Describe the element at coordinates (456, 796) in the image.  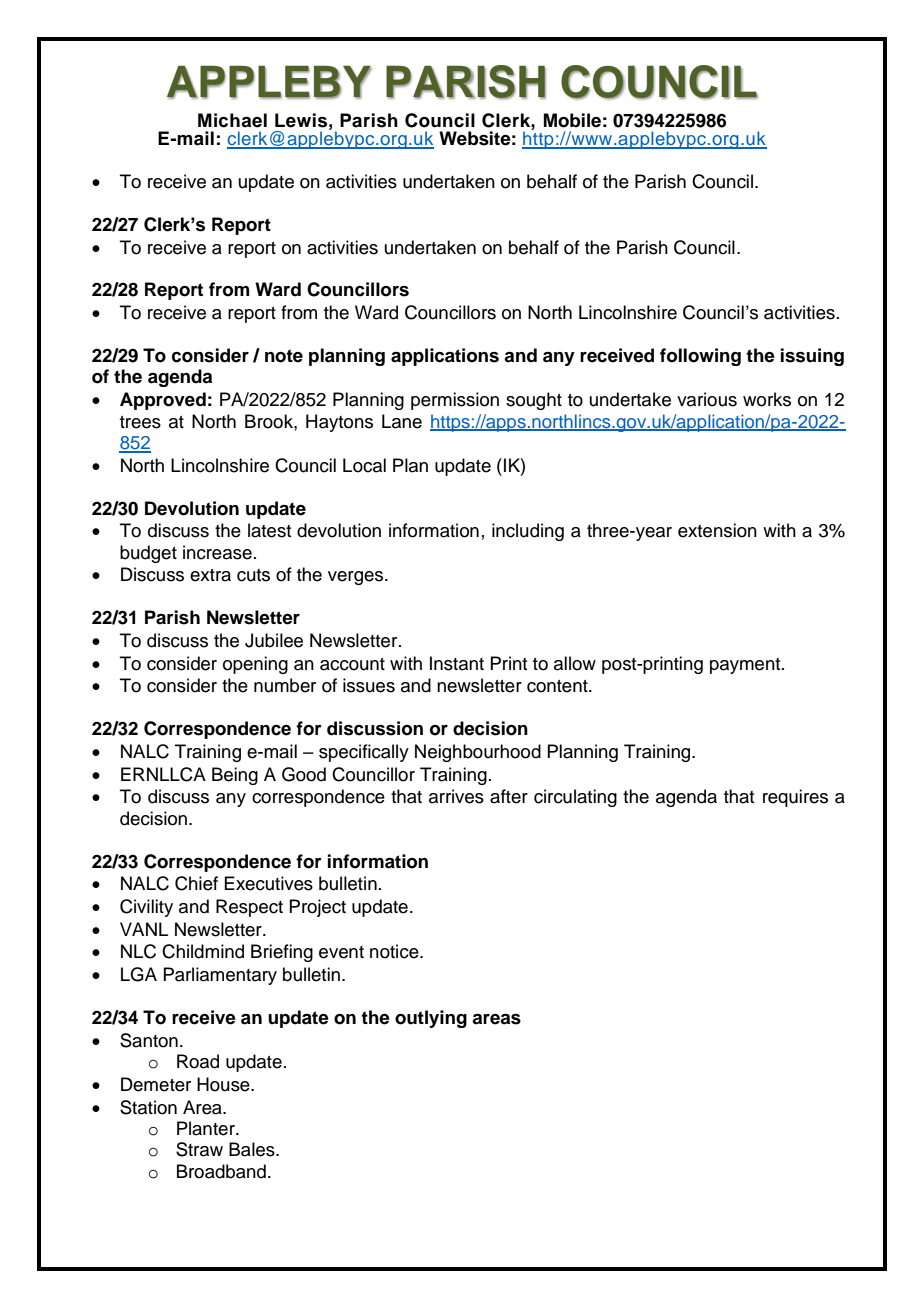
I see `arrives` at that location.
